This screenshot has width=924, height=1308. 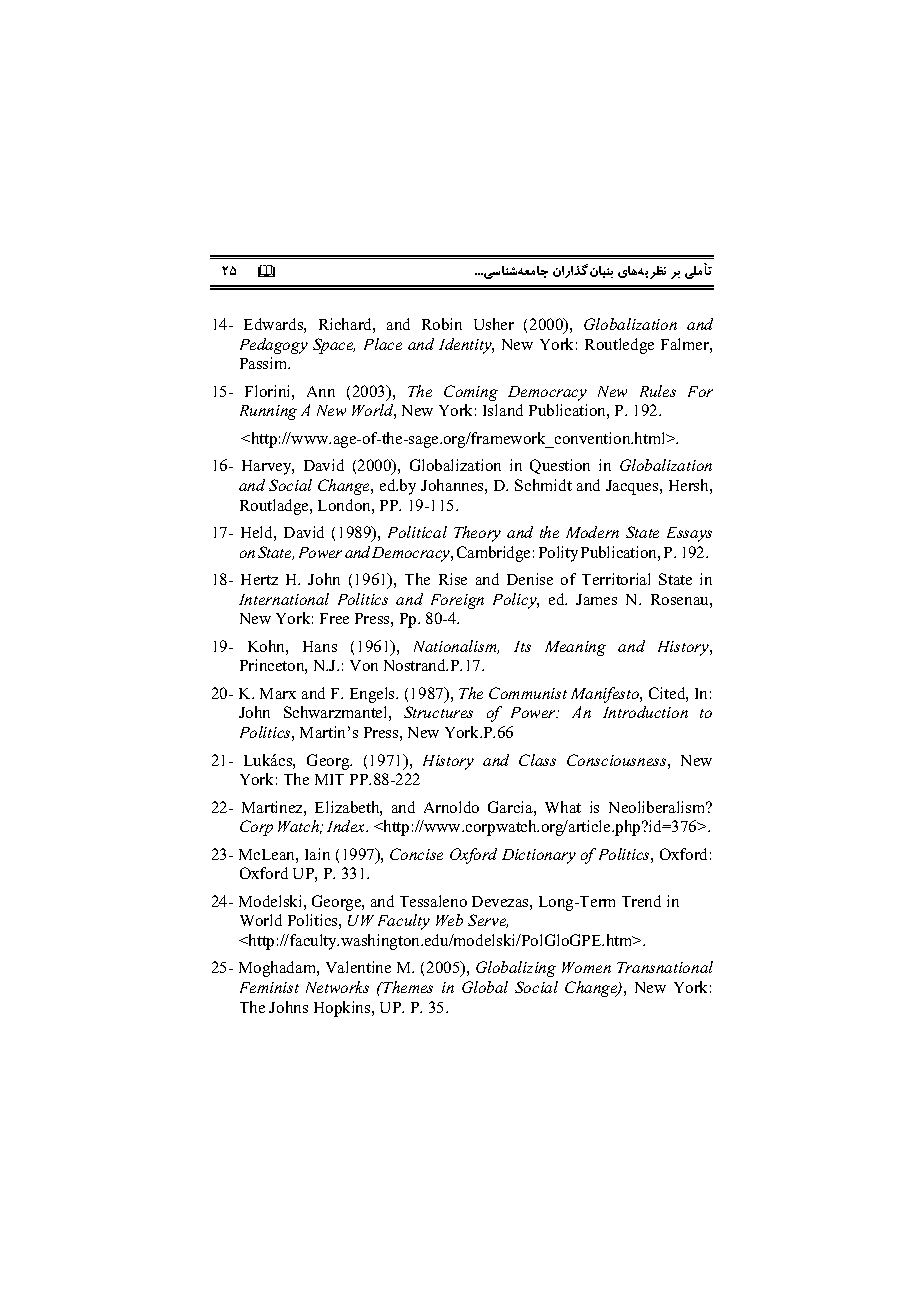 What do you see at coordinates (645, 712) in the screenshot?
I see `Introduction` at bounding box center [645, 712].
